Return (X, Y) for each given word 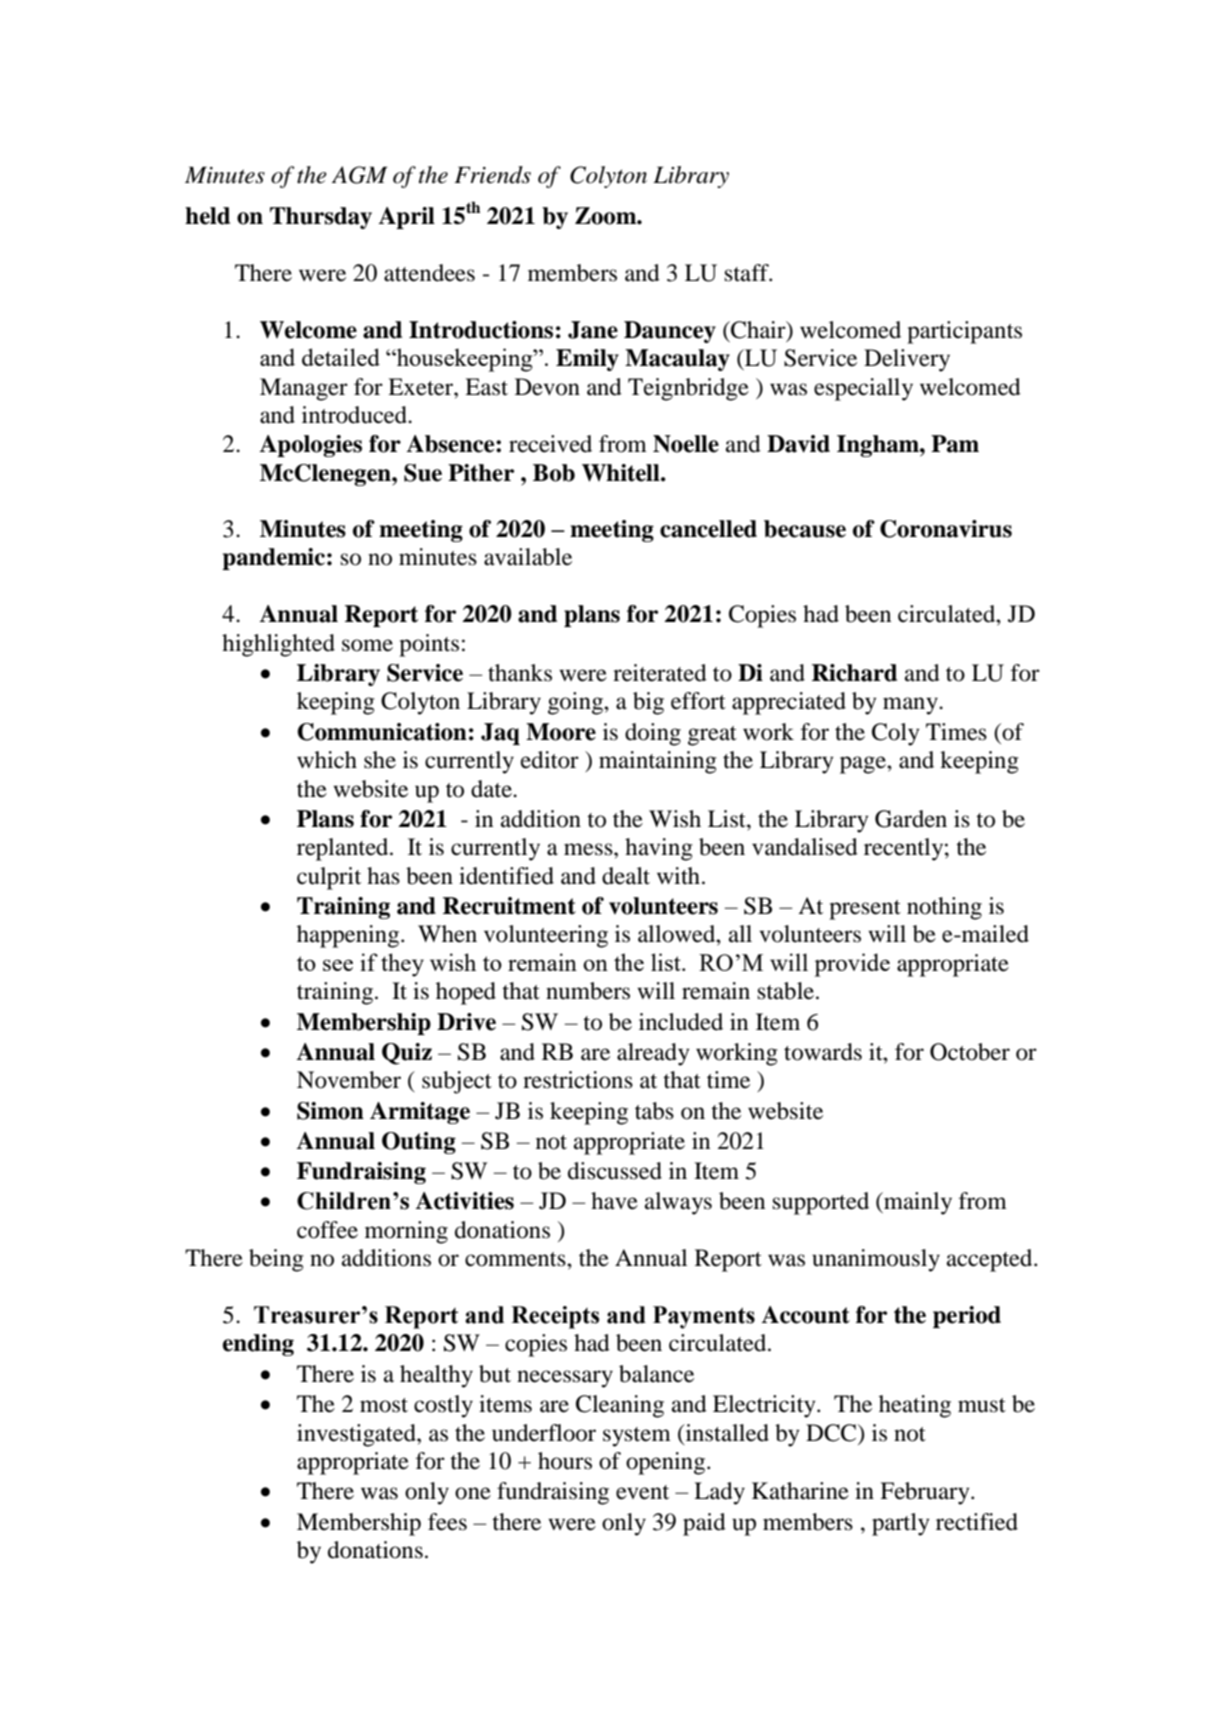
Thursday (321, 218)
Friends (492, 175)
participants (964, 332)
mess (589, 849)
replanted (344, 849)
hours (565, 1461)
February (926, 1493)
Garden (911, 819)
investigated (357, 1435)
